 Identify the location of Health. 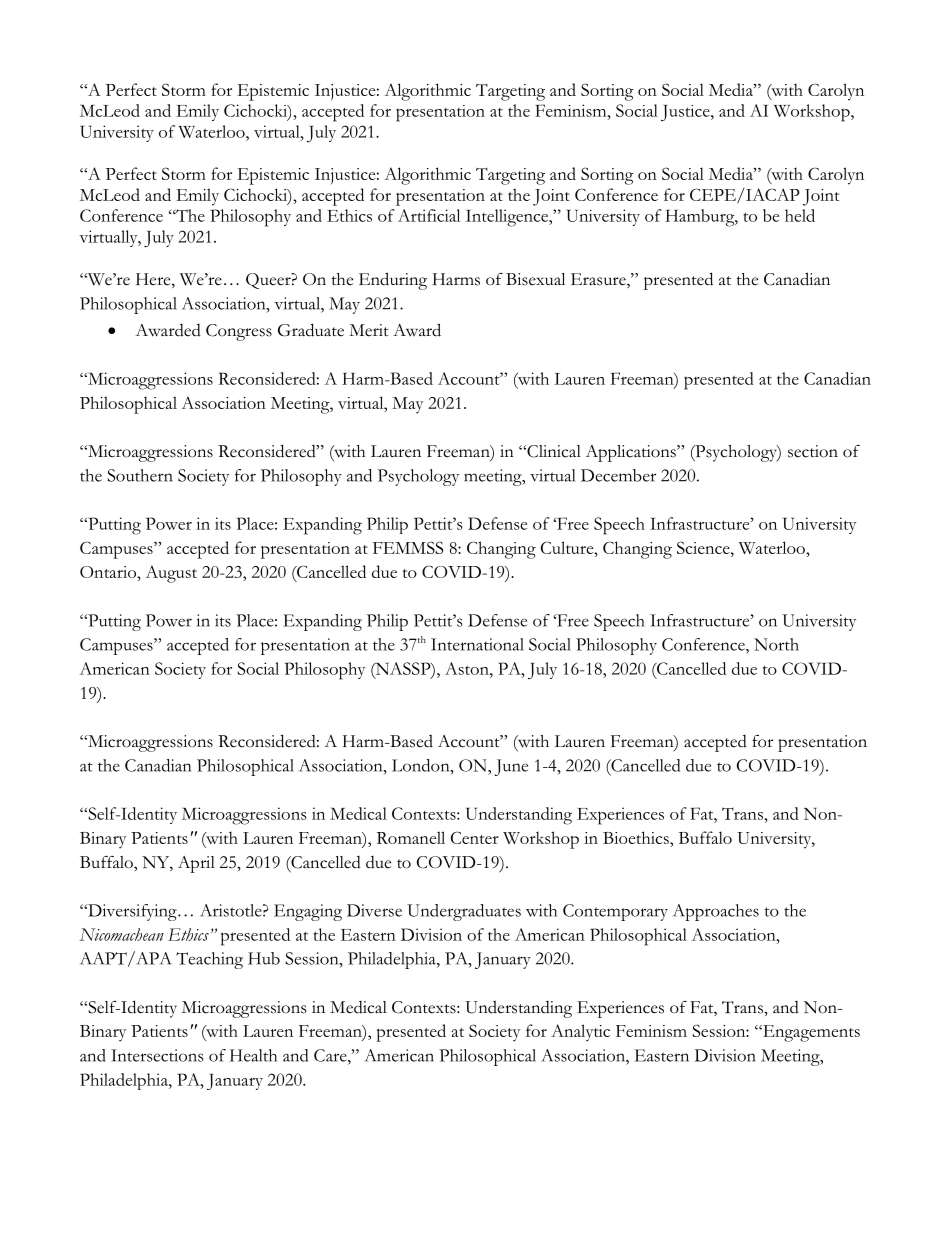
(253, 1055).
